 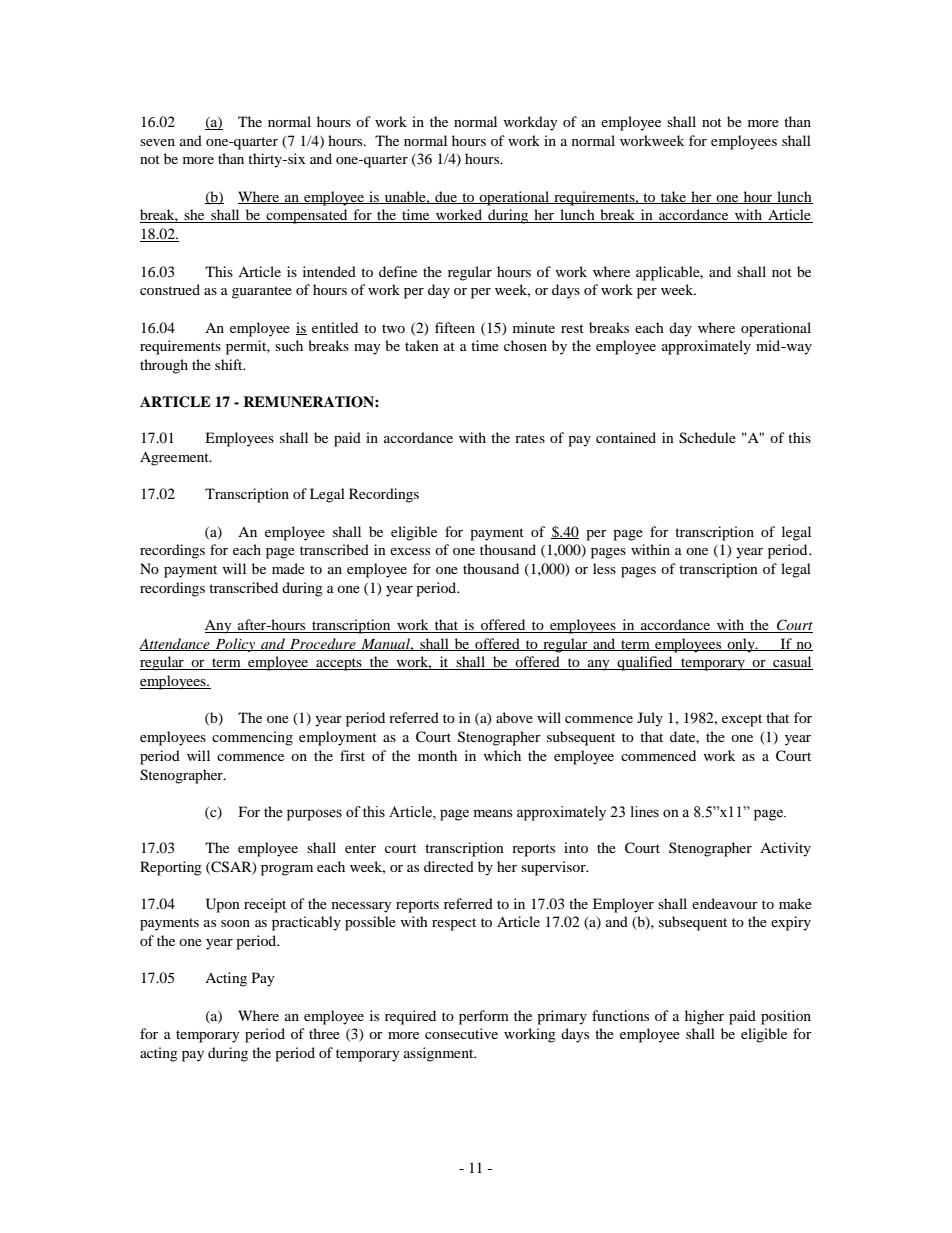 What do you see at coordinates (324, 1033) in the screenshot?
I see `three` at bounding box center [324, 1033].
